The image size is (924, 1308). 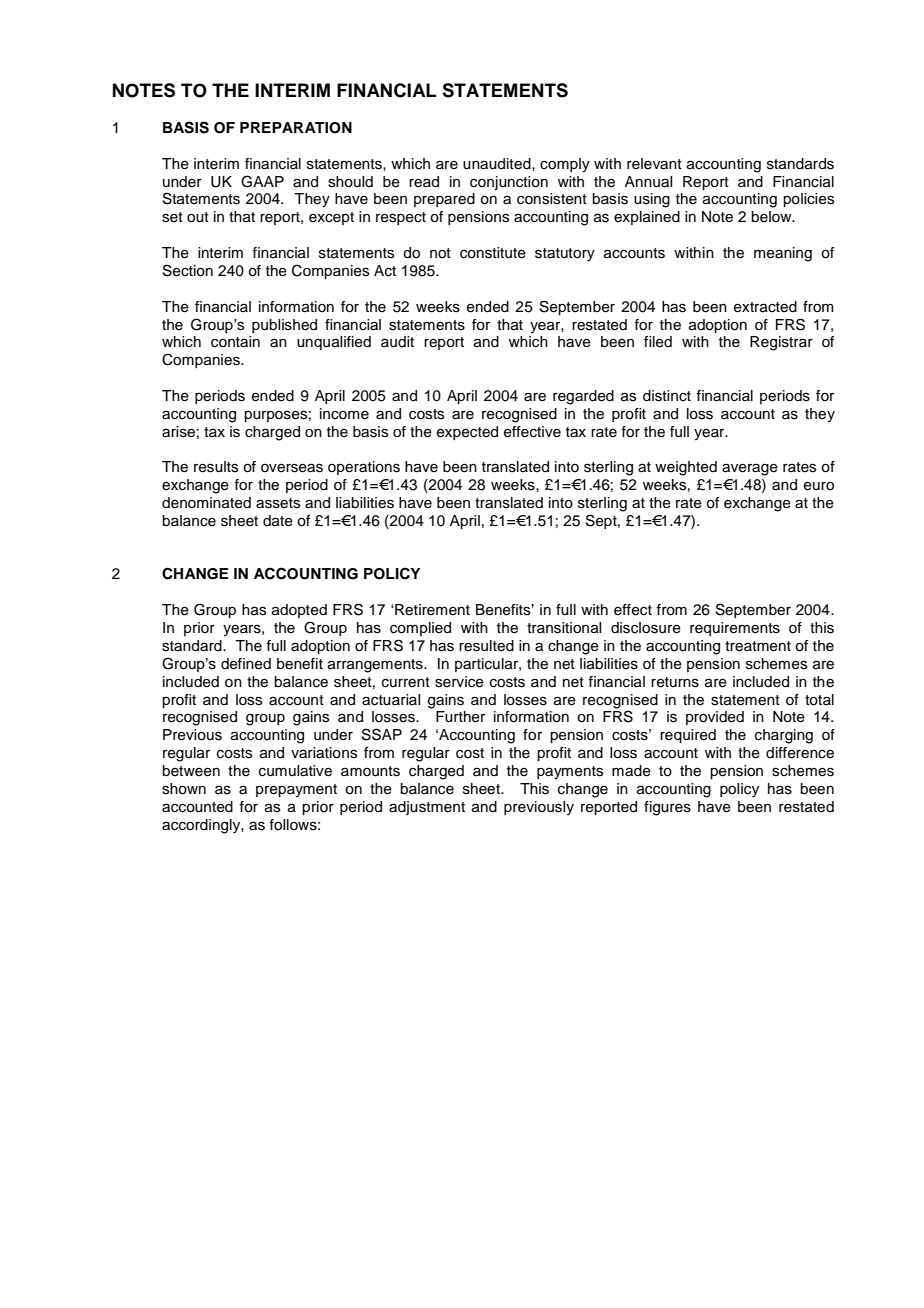 What do you see at coordinates (278, 521) in the screenshot?
I see `date` at bounding box center [278, 521].
